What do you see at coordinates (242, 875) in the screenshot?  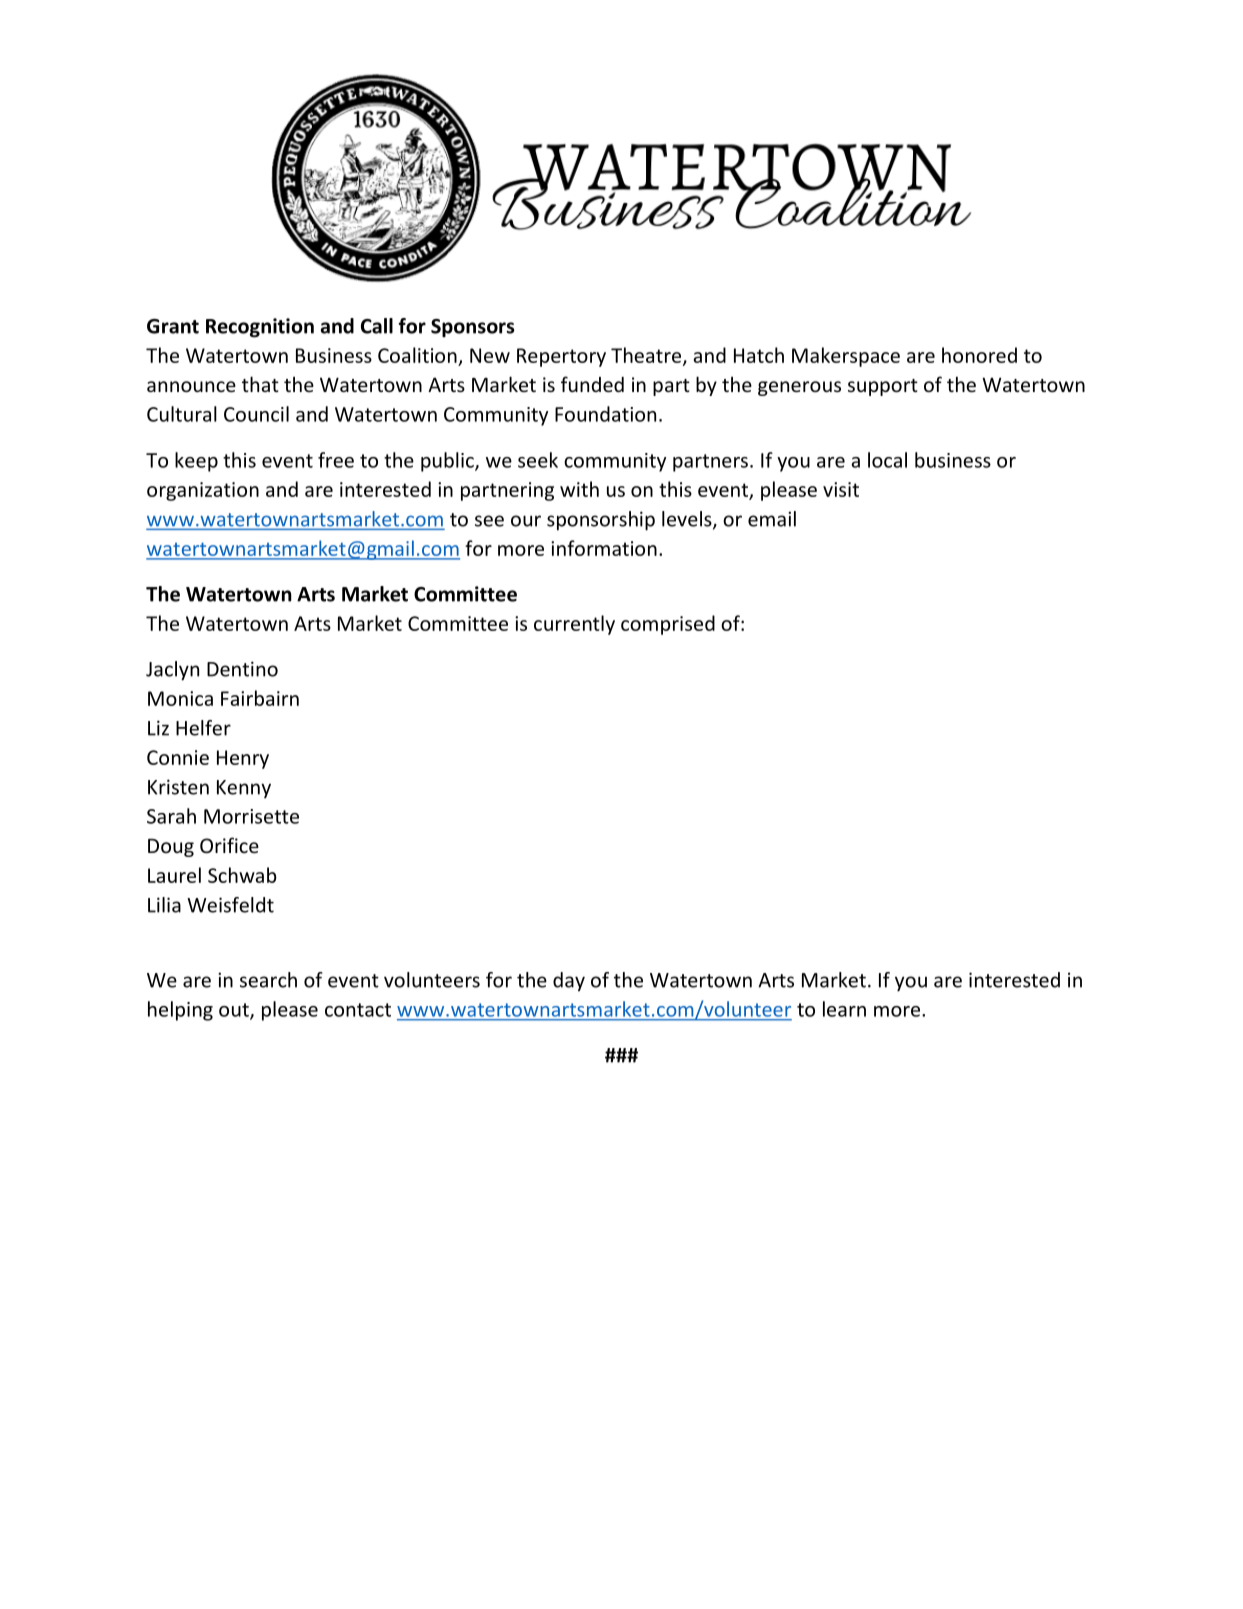 I see `Schwab` at bounding box center [242, 875].
